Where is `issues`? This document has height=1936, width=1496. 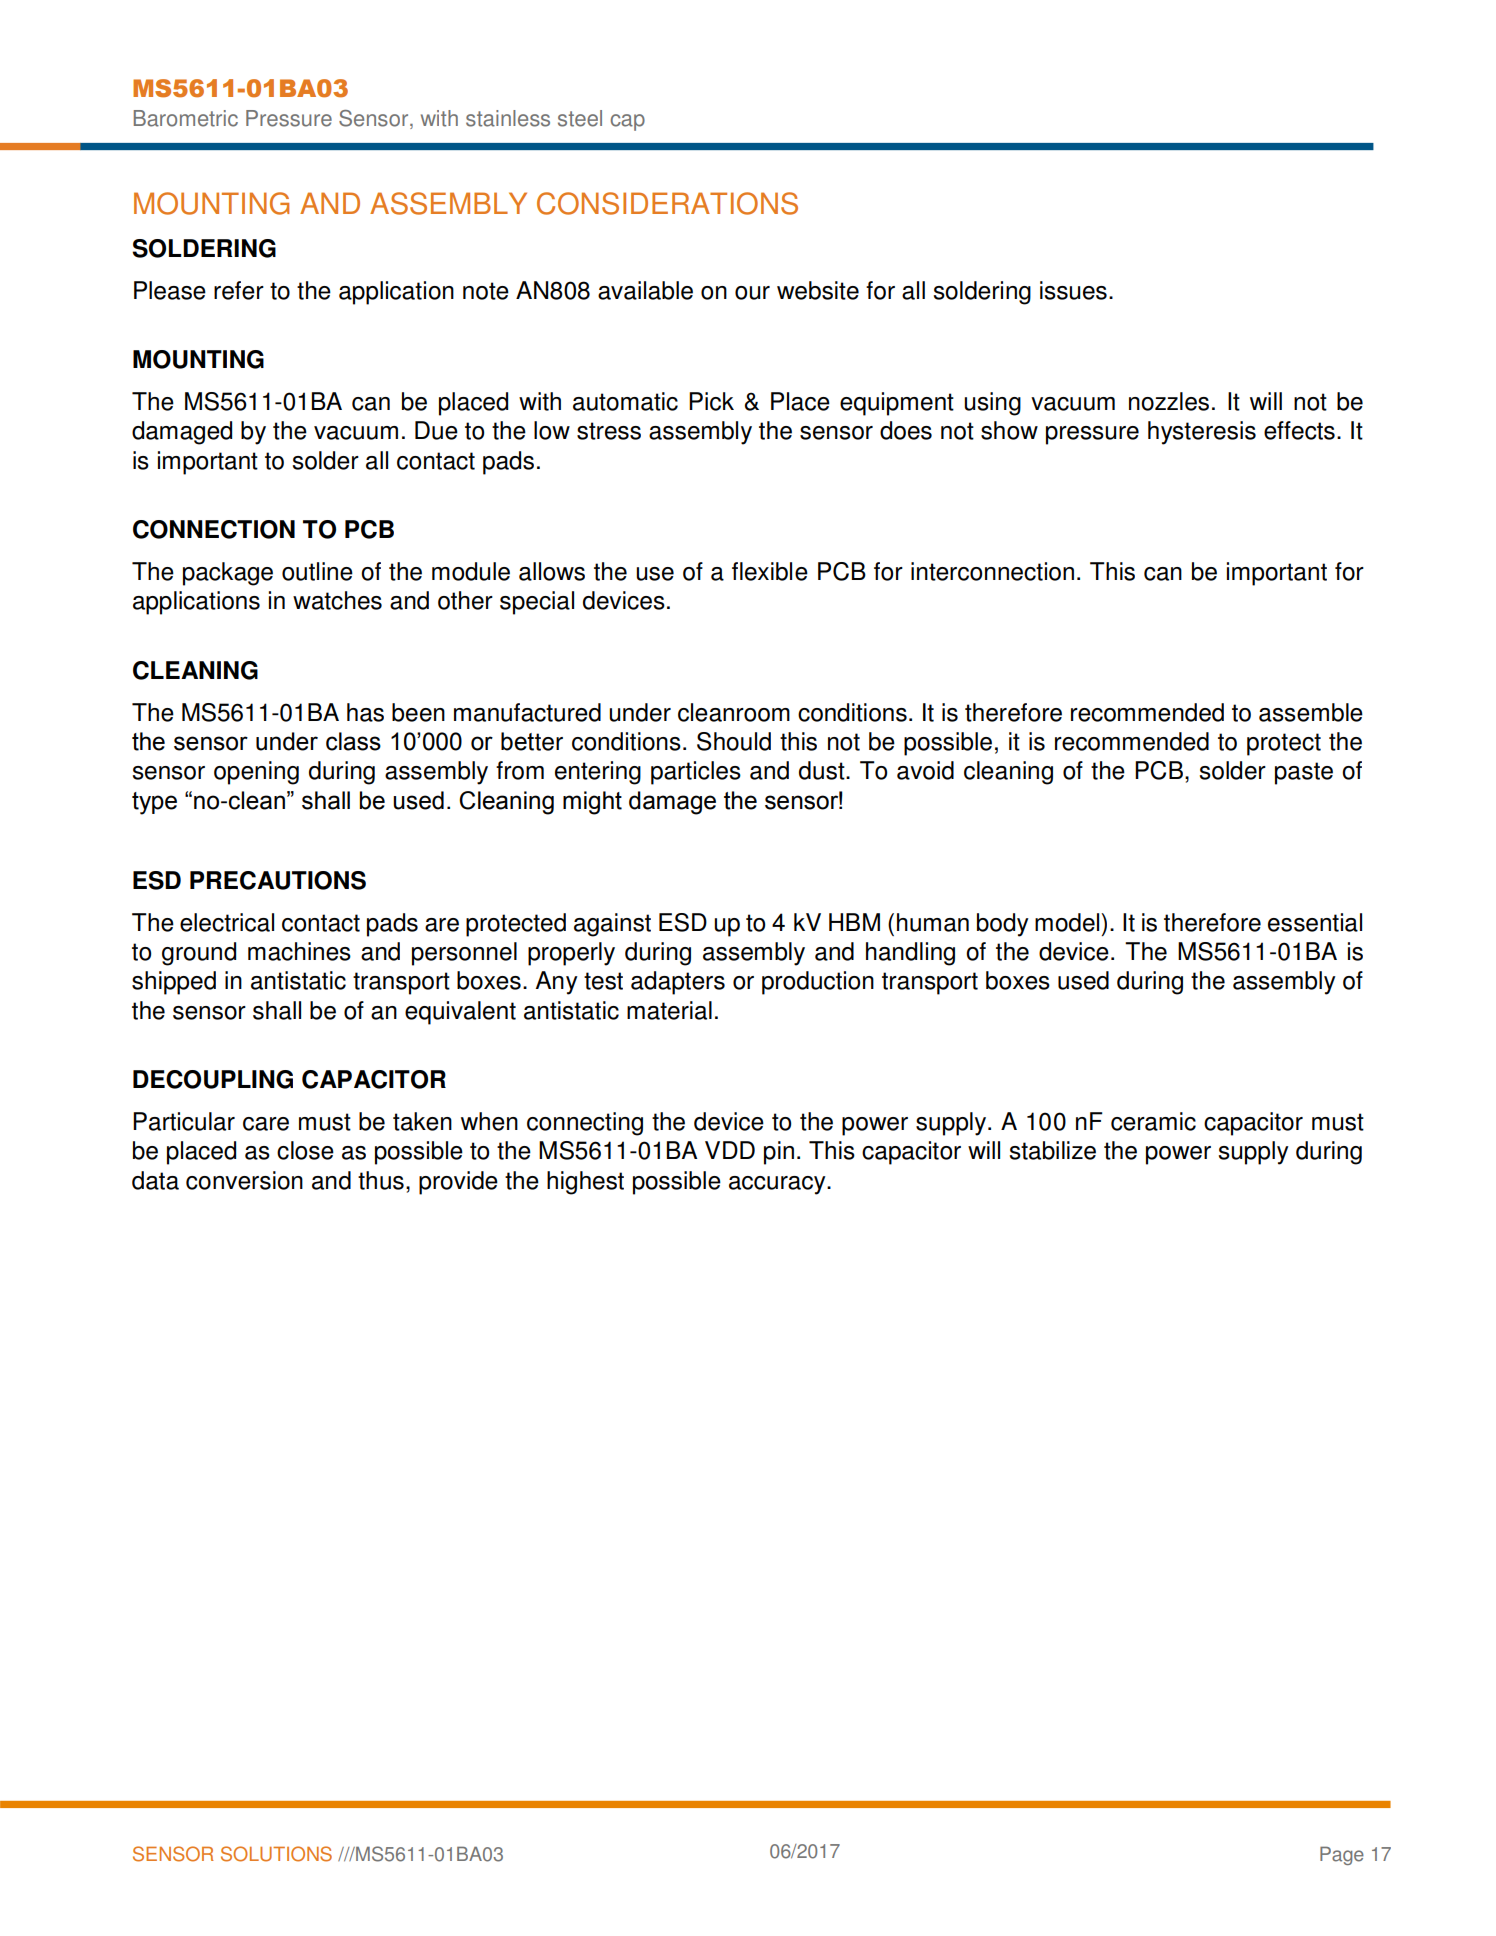 issues is located at coordinates (1073, 290).
